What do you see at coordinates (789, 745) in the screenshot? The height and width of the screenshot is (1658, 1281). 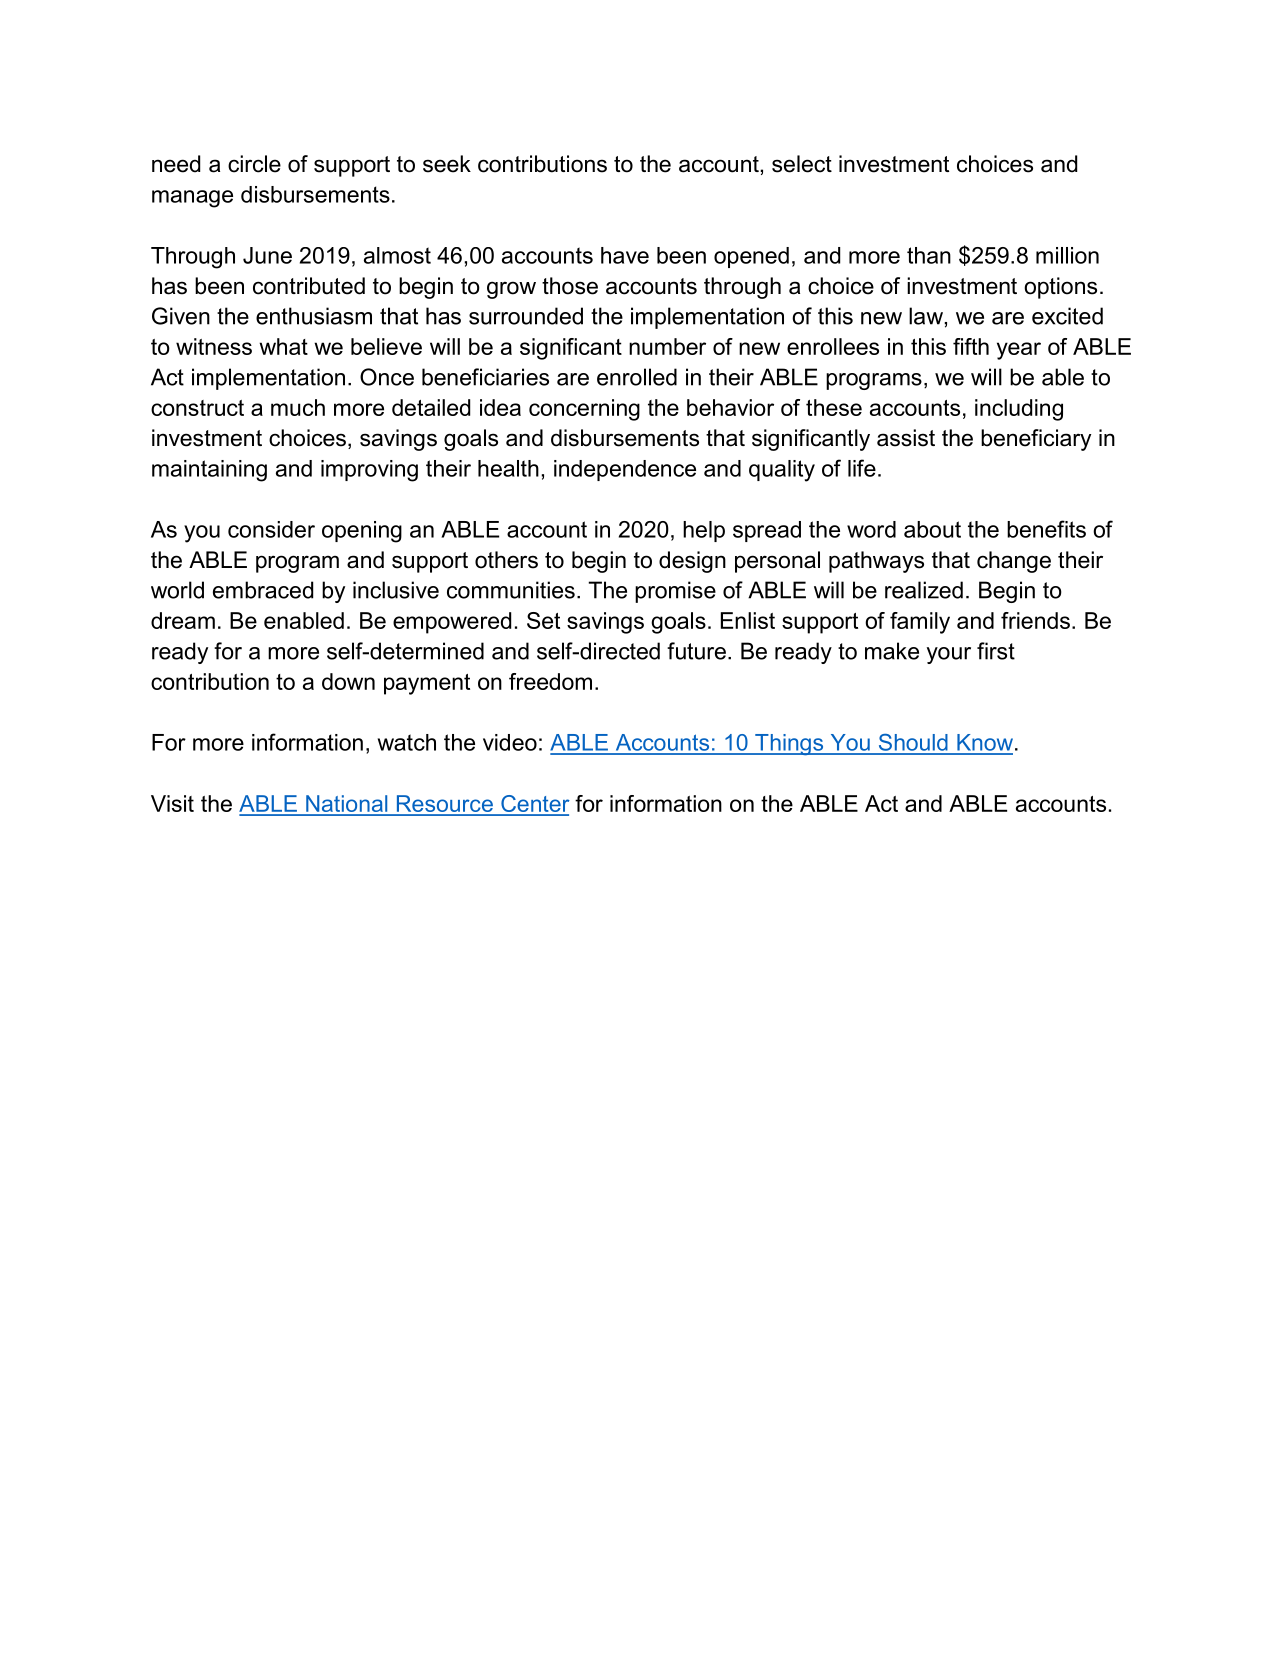 I see `Things` at bounding box center [789, 745].
